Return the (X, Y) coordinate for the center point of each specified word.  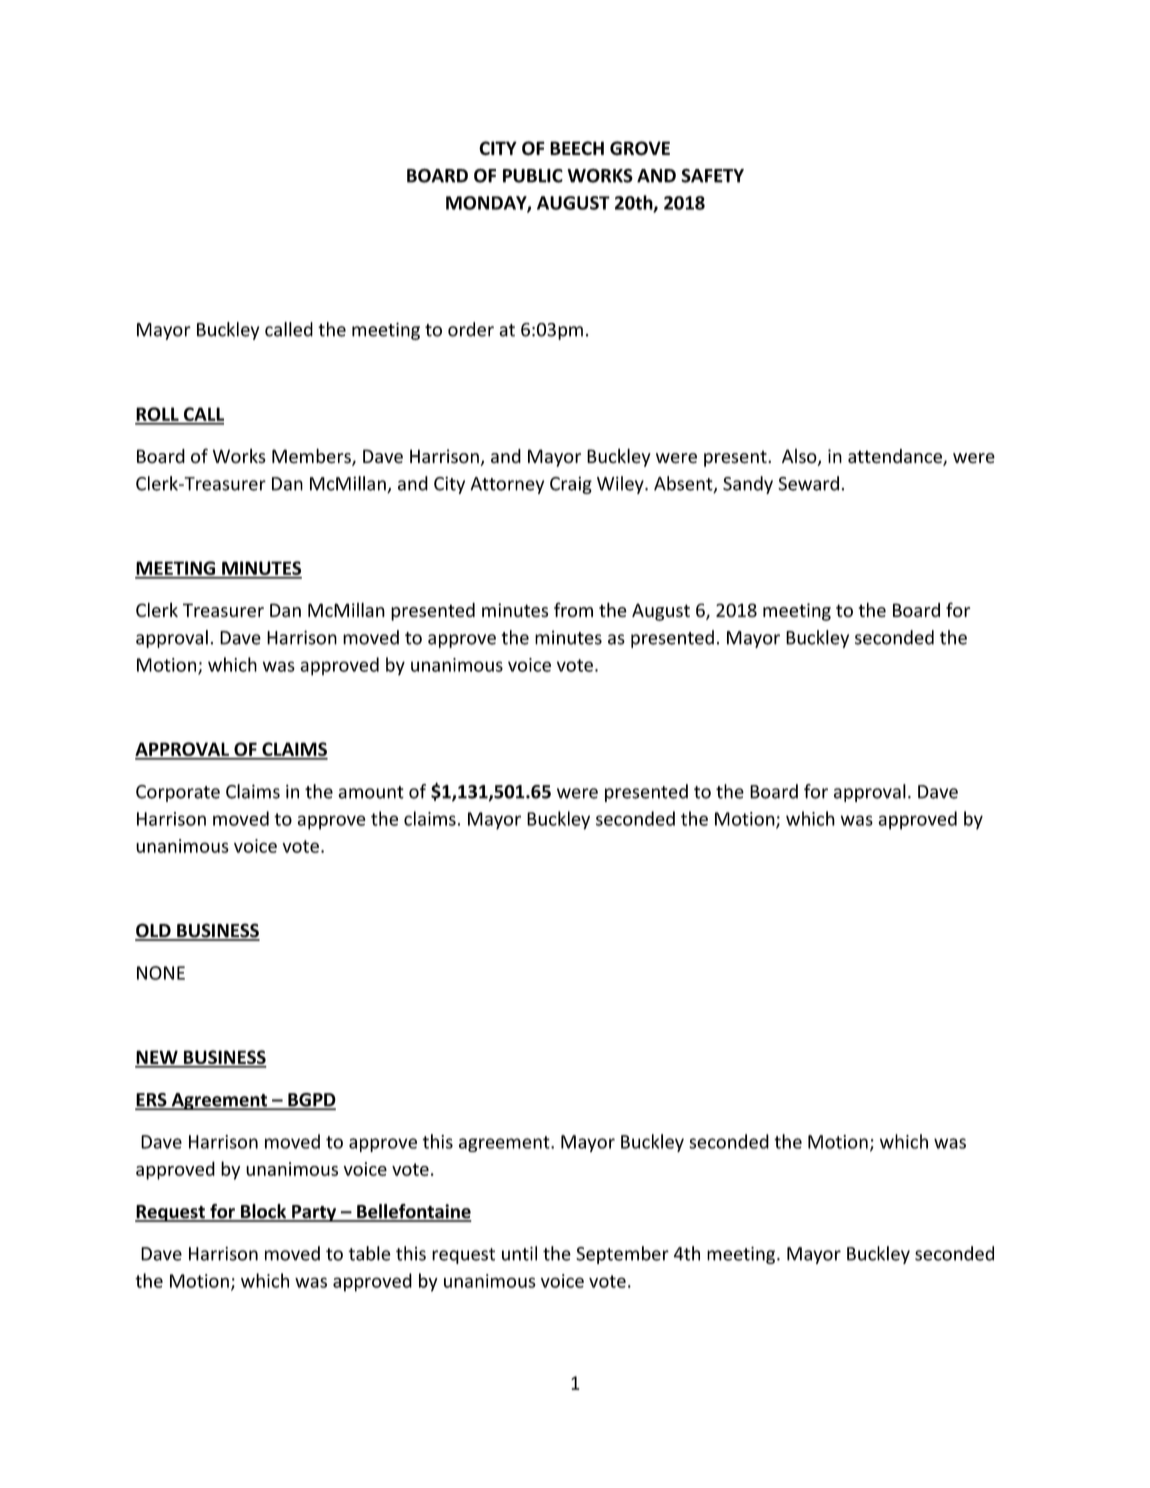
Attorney (507, 485)
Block (264, 1212)
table (369, 1253)
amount (371, 792)
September (622, 1255)
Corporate (178, 793)
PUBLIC (533, 176)
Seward (808, 483)
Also (800, 457)
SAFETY (712, 176)
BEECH (577, 148)
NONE (161, 973)
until (519, 1253)
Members (312, 457)
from (573, 609)
